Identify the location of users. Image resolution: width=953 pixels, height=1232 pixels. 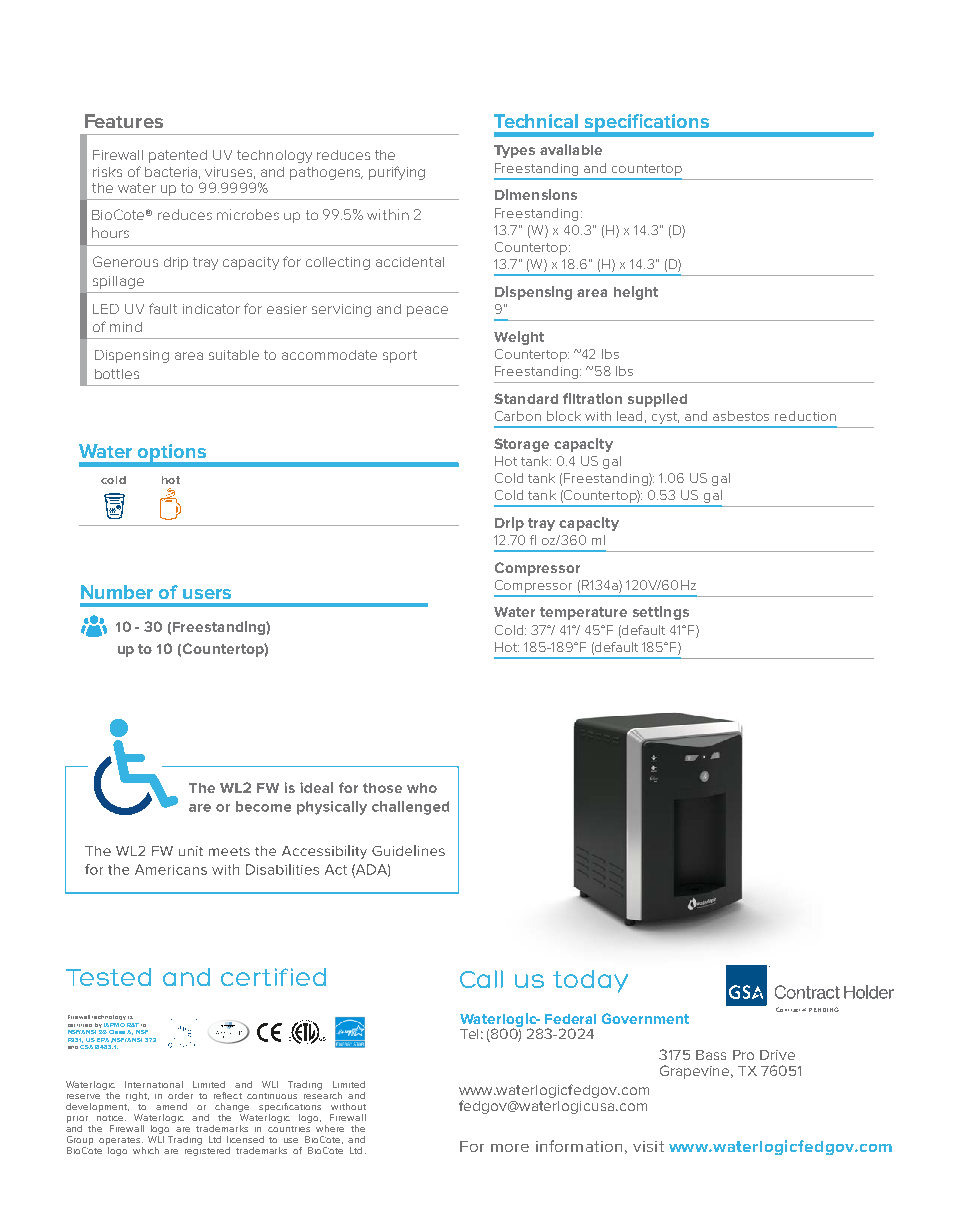
(207, 594).
